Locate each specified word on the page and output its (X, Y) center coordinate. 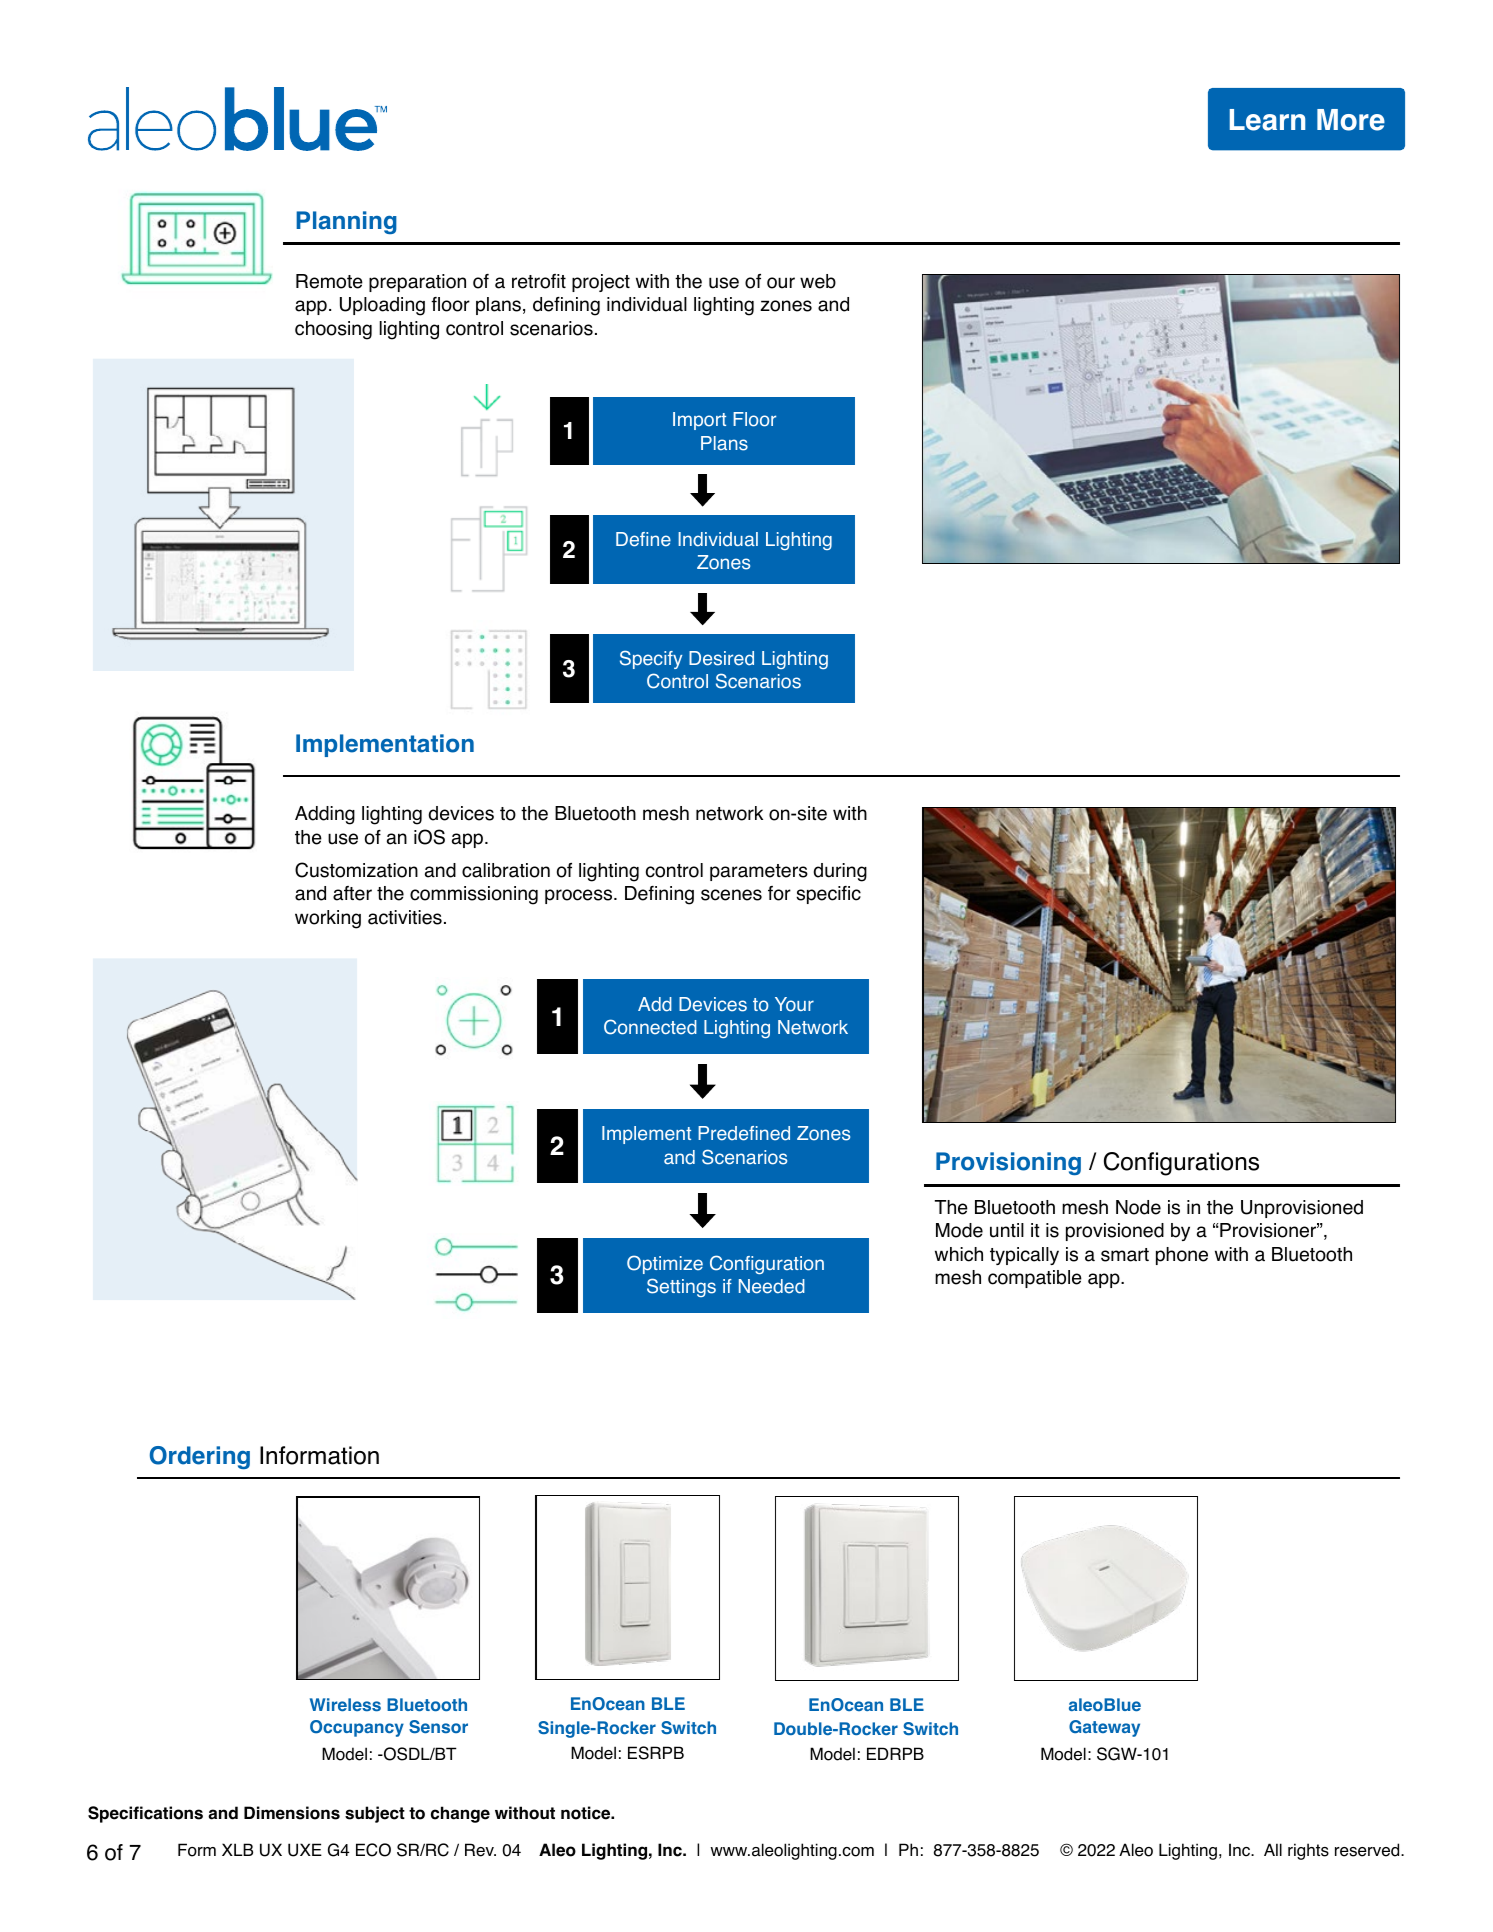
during (840, 872)
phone (1182, 1256)
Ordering (200, 1457)
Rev (480, 1850)
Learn (1267, 120)
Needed (772, 1286)
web (818, 281)
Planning (346, 222)
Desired (721, 658)
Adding (325, 815)
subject (375, 1814)
